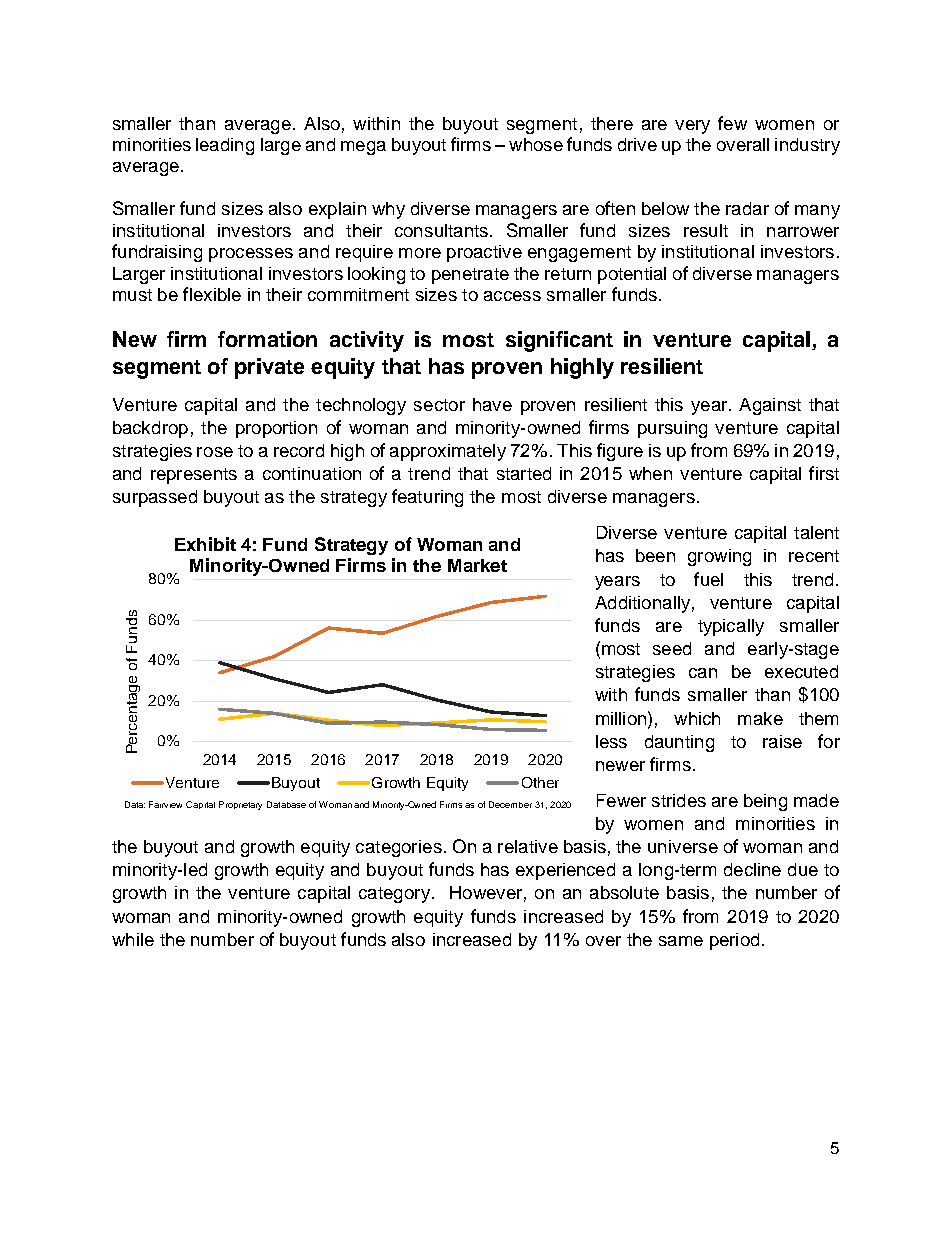  What do you see at coordinates (477, 565) in the screenshot?
I see `Market` at bounding box center [477, 565].
